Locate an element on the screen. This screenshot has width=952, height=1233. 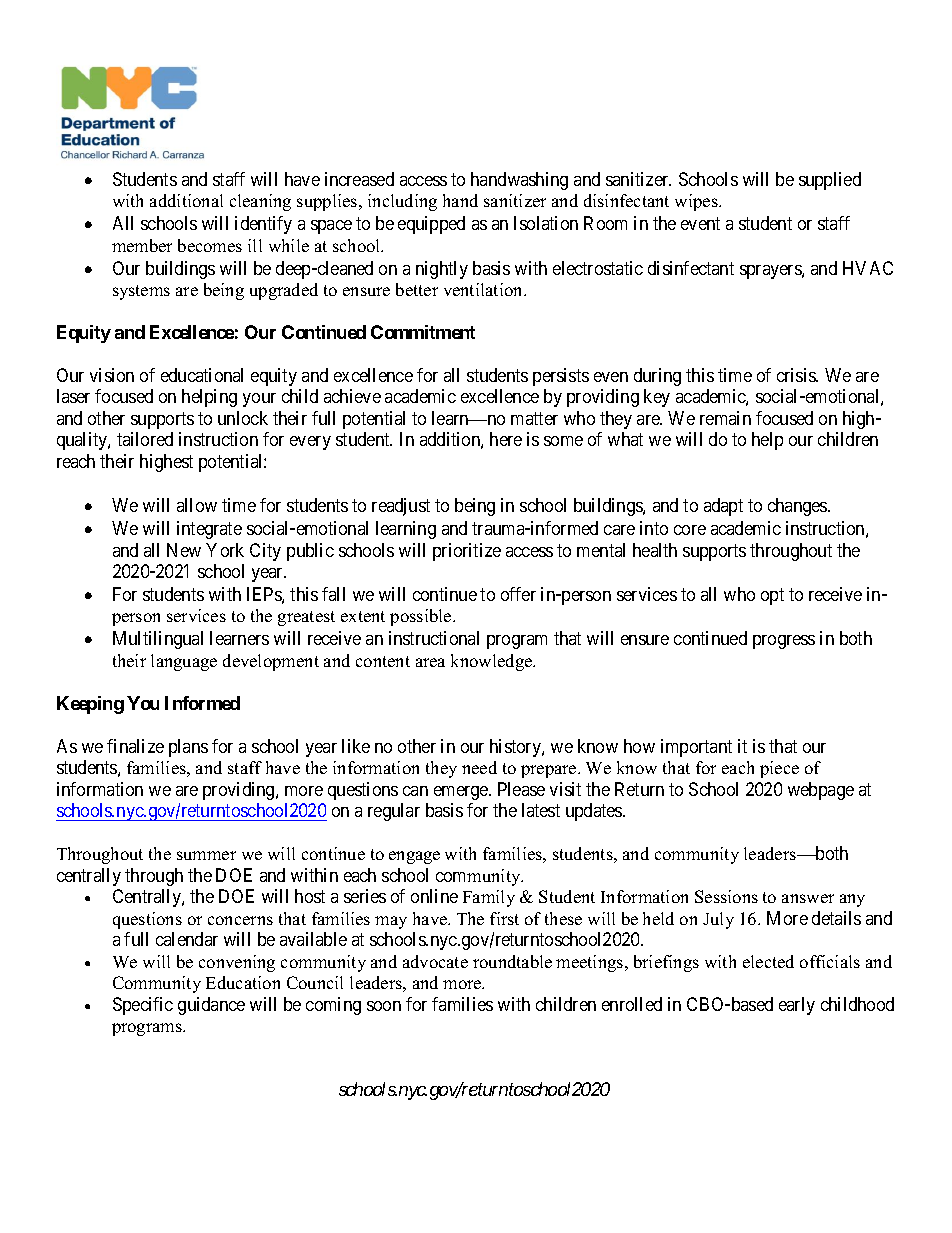
allow is located at coordinates (197, 505).
